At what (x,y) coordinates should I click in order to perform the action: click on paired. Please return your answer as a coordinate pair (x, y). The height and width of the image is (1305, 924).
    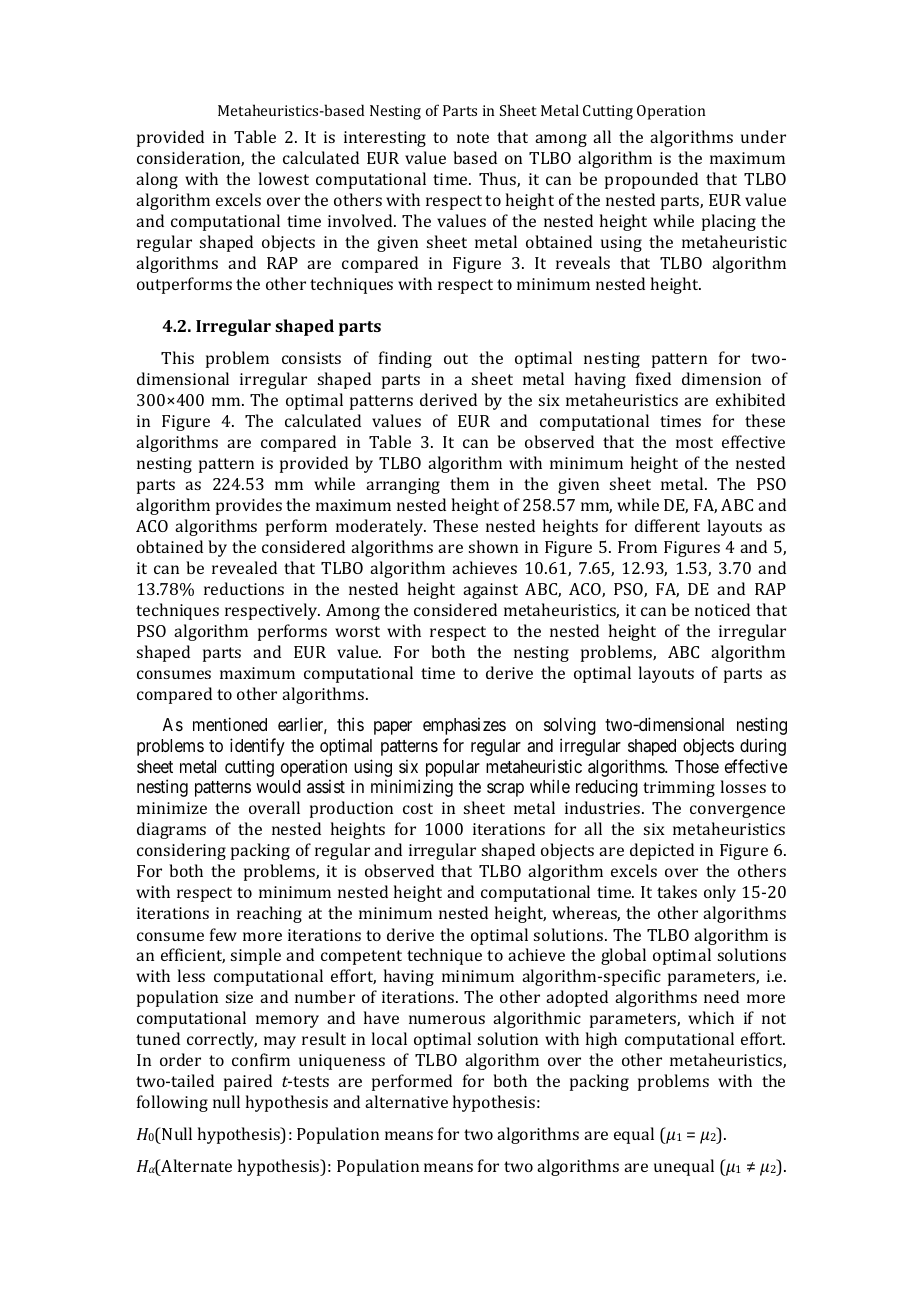
    Looking at the image, I should click on (248, 1082).
